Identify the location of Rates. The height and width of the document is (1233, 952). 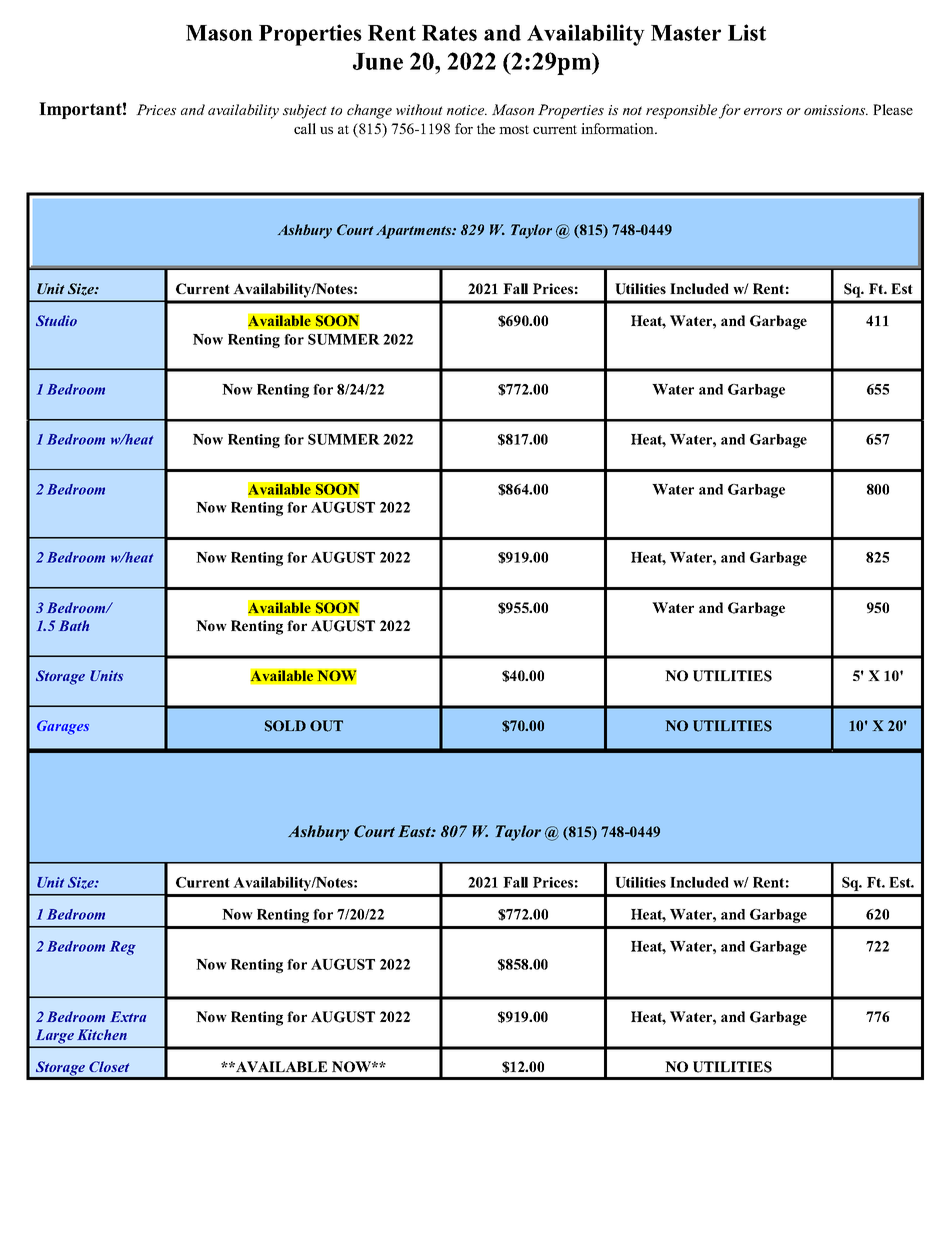
(449, 33).
